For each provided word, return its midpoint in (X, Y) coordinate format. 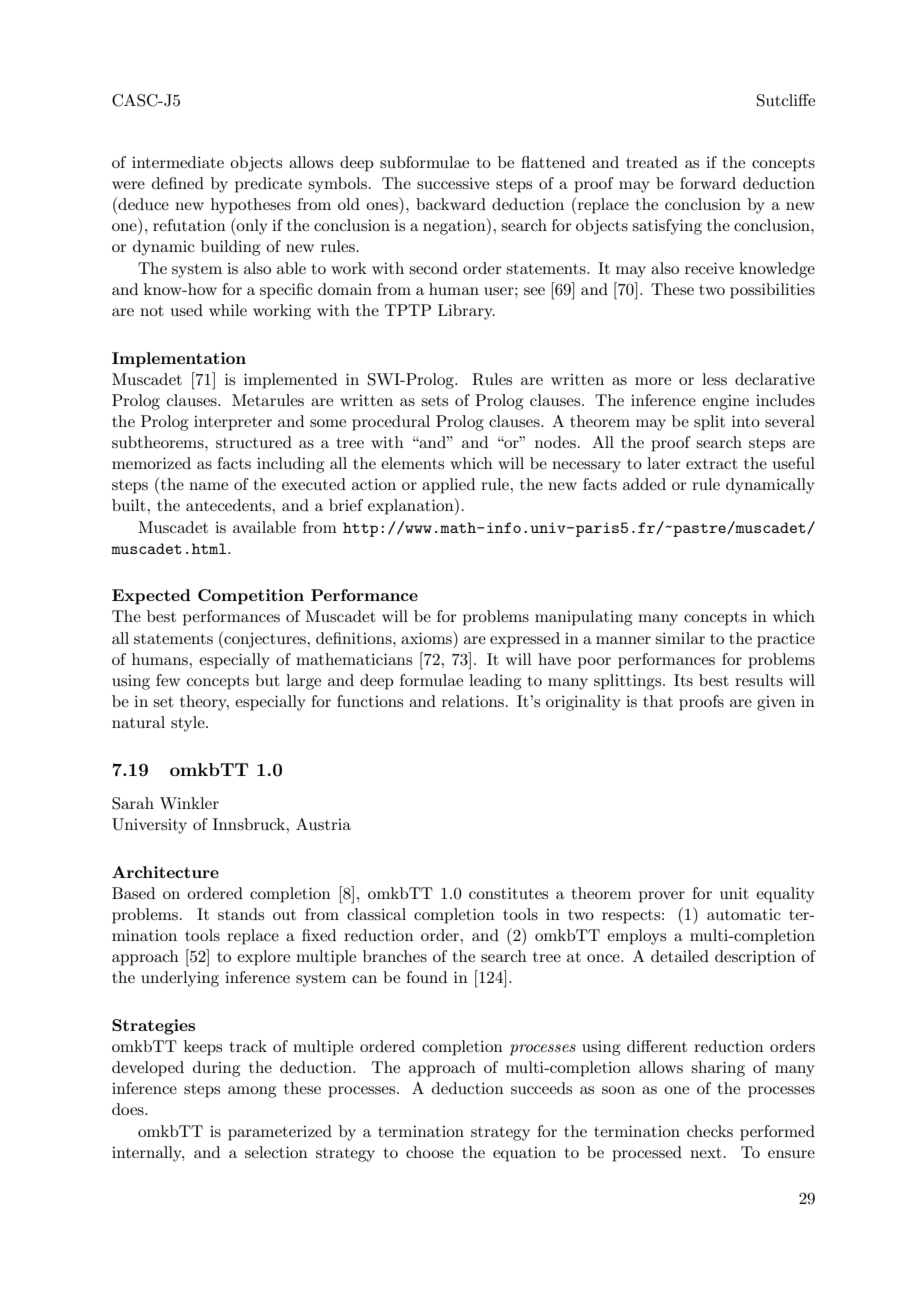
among (252, 1092)
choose (430, 1152)
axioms (427, 637)
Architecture (165, 872)
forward (708, 183)
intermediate (178, 162)
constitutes (508, 893)
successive (453, 183)
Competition (251, 597)
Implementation (179, 360)
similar (680, 638)
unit (734, 893)
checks (710, 1131)
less (714, 379)
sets (434, 401)
